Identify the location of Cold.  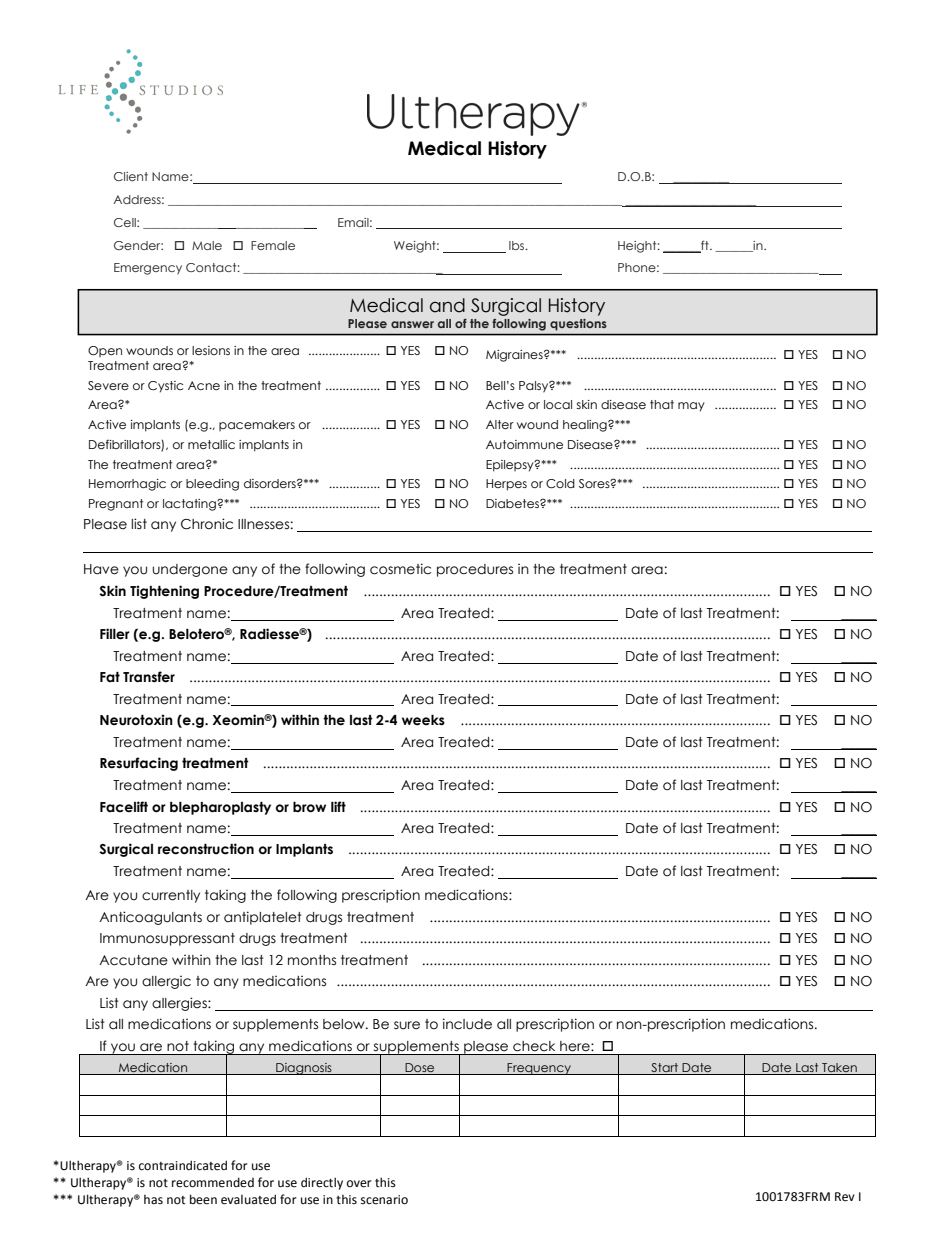
(560, 483).
